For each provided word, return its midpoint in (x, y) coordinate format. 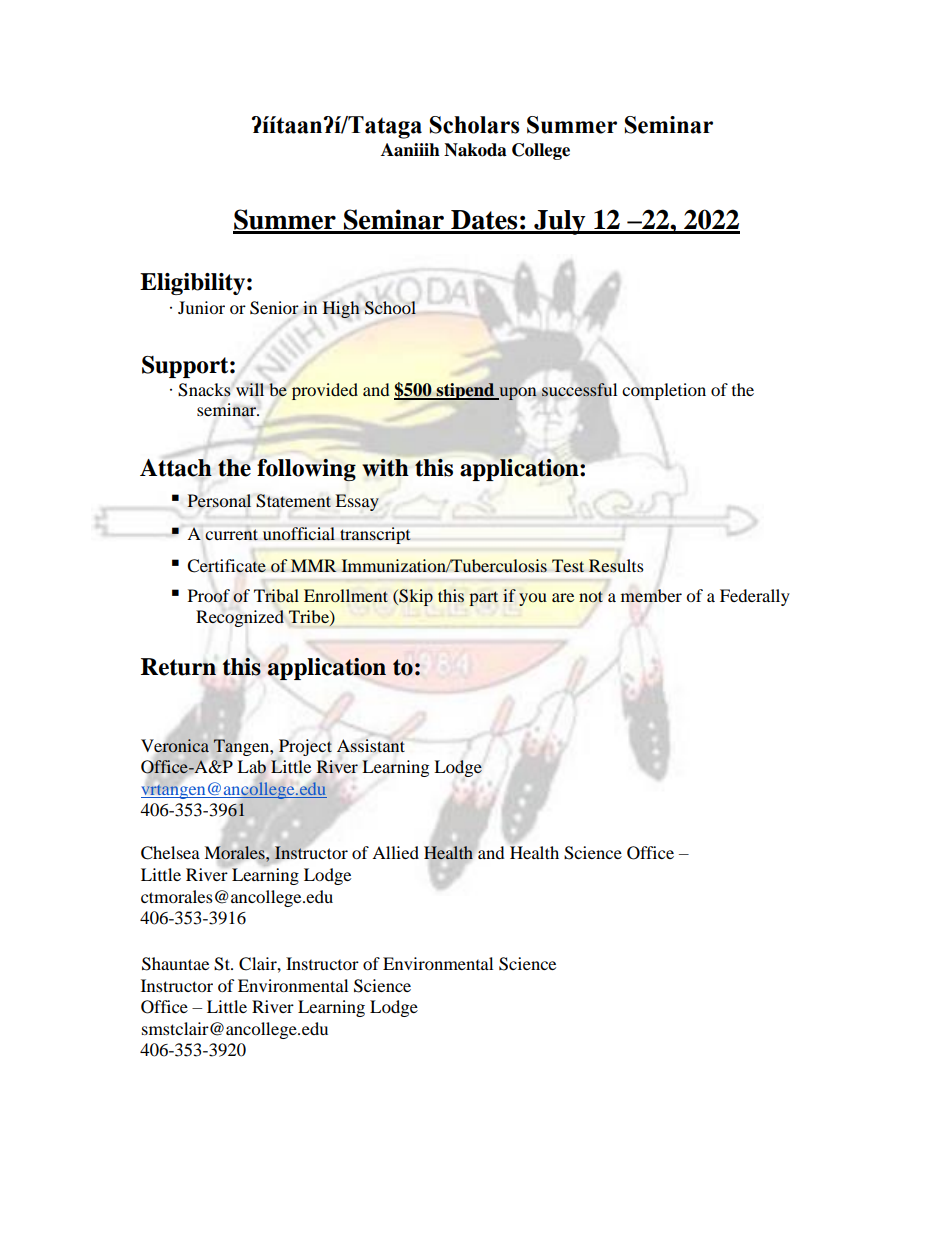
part (483, 598)
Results (616, 566)
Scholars (475, 125)
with (385, 468)
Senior (274, 308)
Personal (219, 501)
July (560, 222)
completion (664, 391)
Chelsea (170, 853)
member (651, 595)
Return (178, 667)
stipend (466, 391)
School (390, 308)
